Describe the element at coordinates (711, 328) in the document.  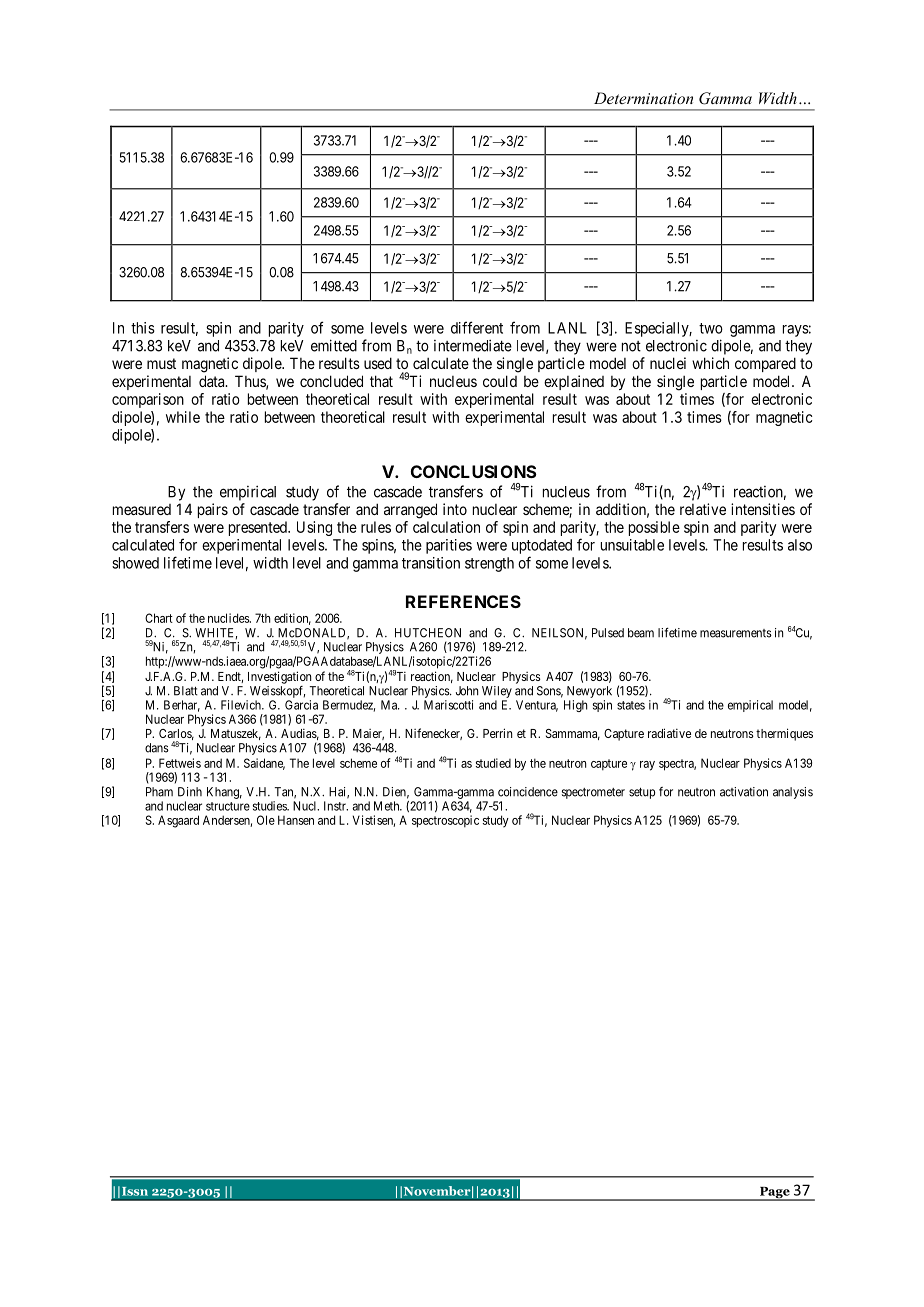
I see `two` at that location.
